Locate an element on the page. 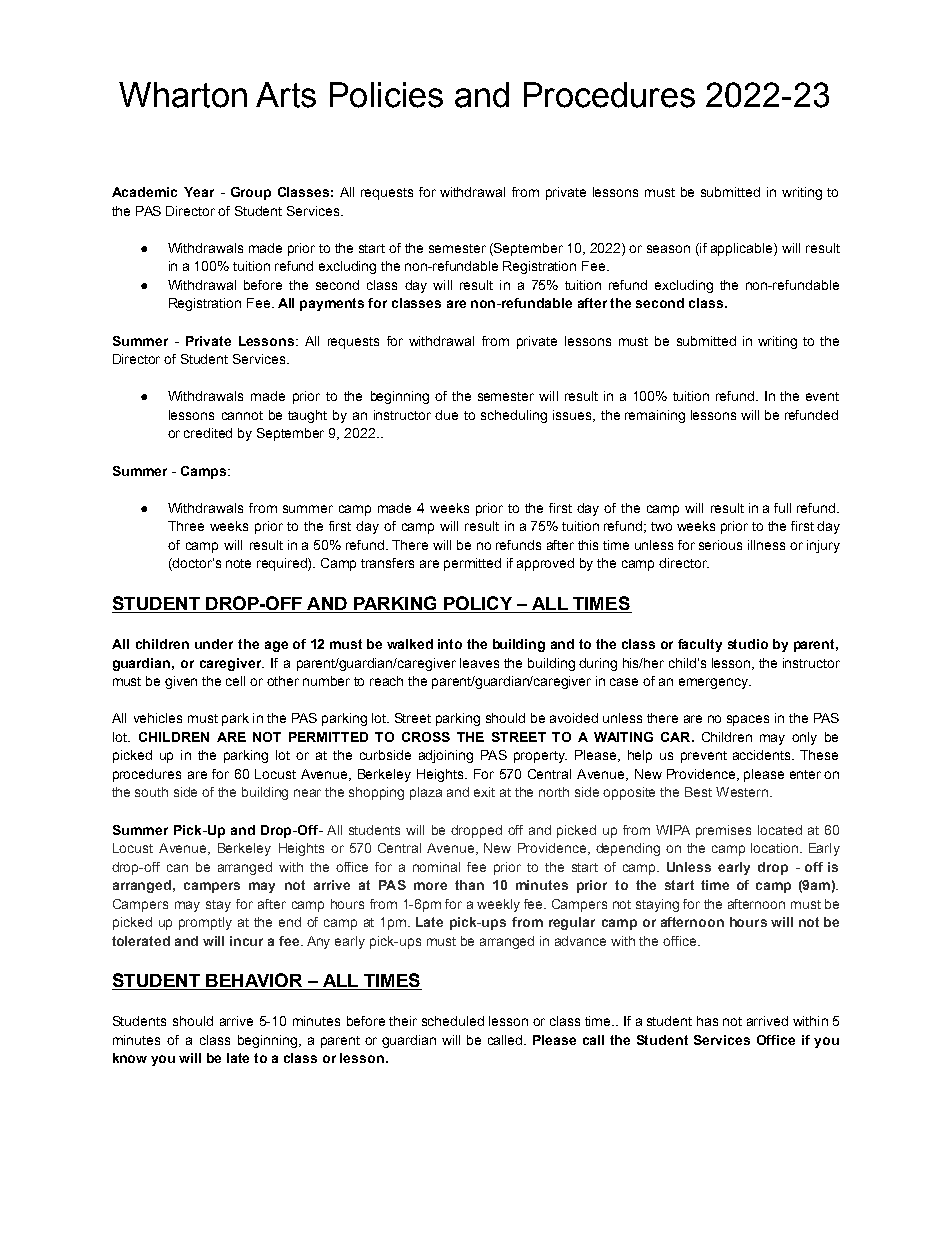 The width and height of the page is (952, 1233). has is located at coordinates (707, 1021).
